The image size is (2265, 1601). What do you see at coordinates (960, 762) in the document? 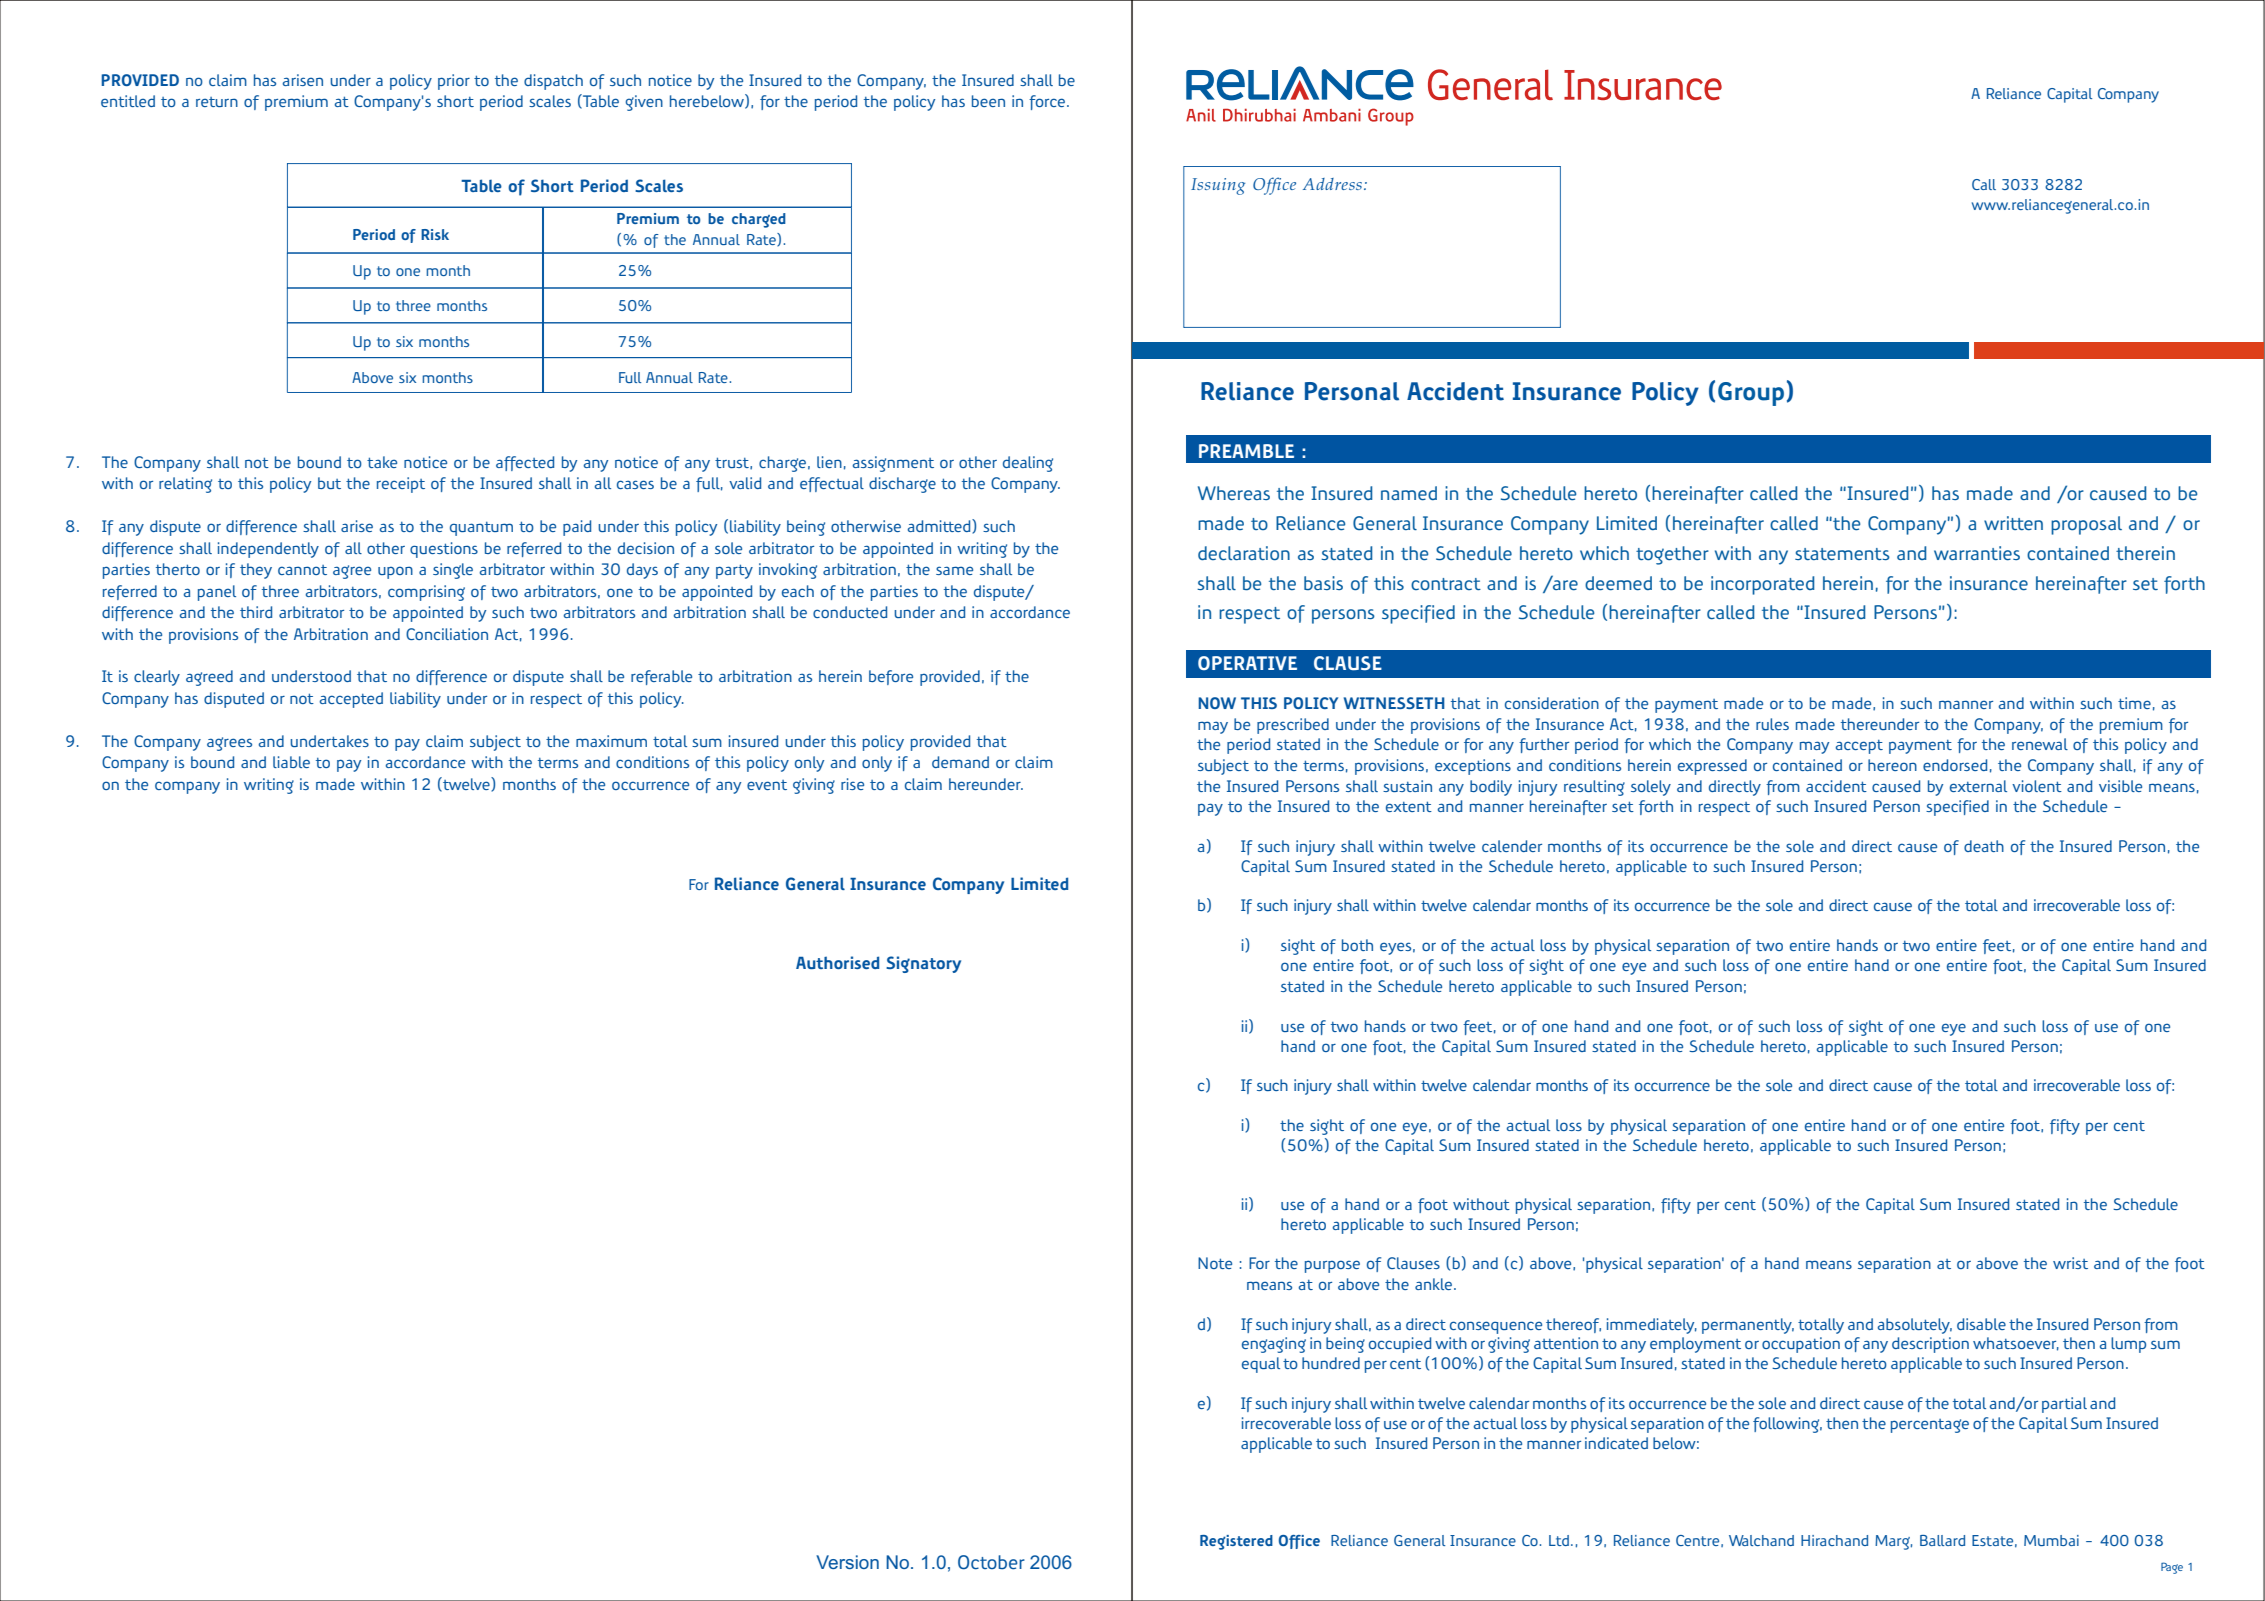
I see `demand` at bounding box center [960, 762].
